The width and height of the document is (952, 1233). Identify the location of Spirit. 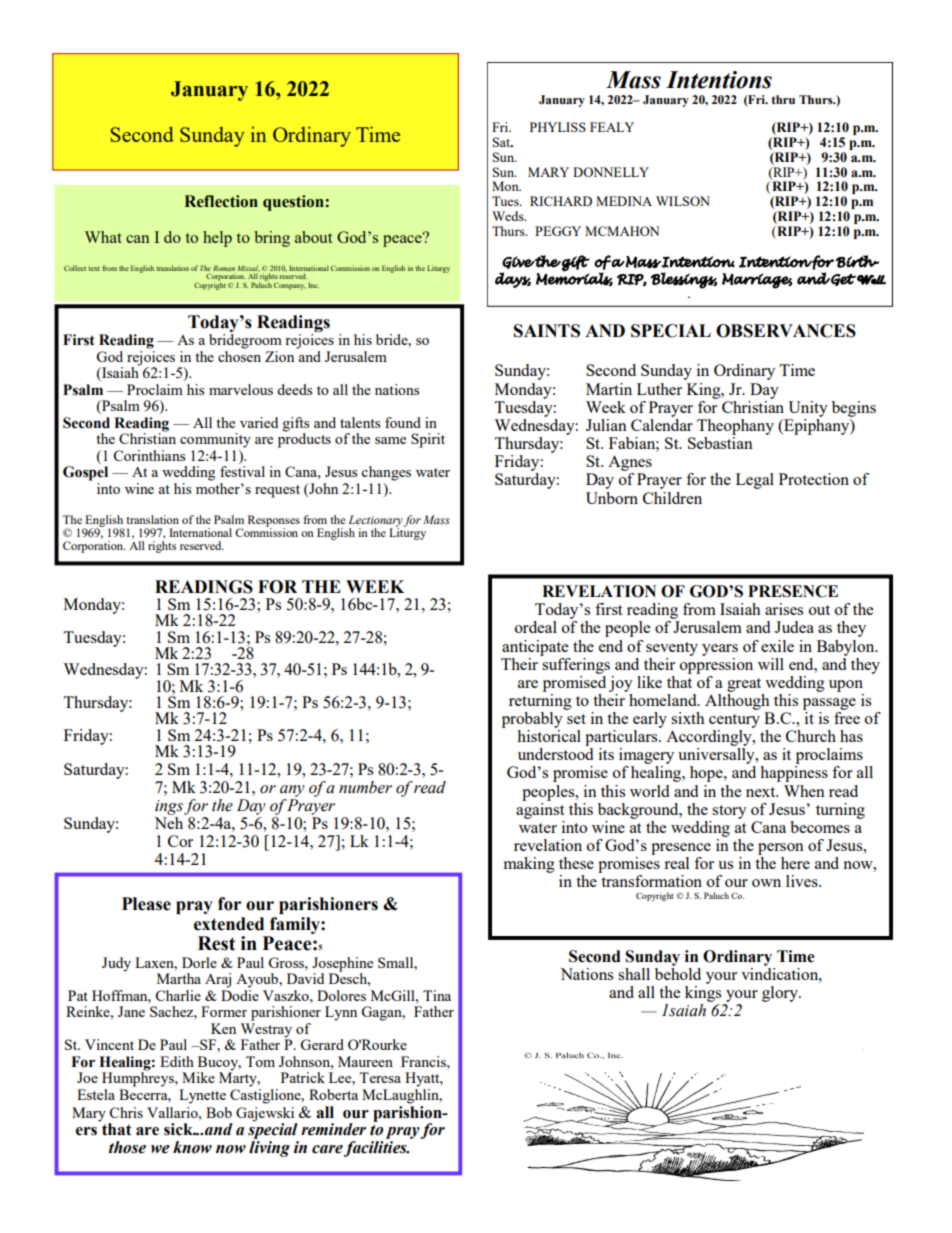
(428, 440).
